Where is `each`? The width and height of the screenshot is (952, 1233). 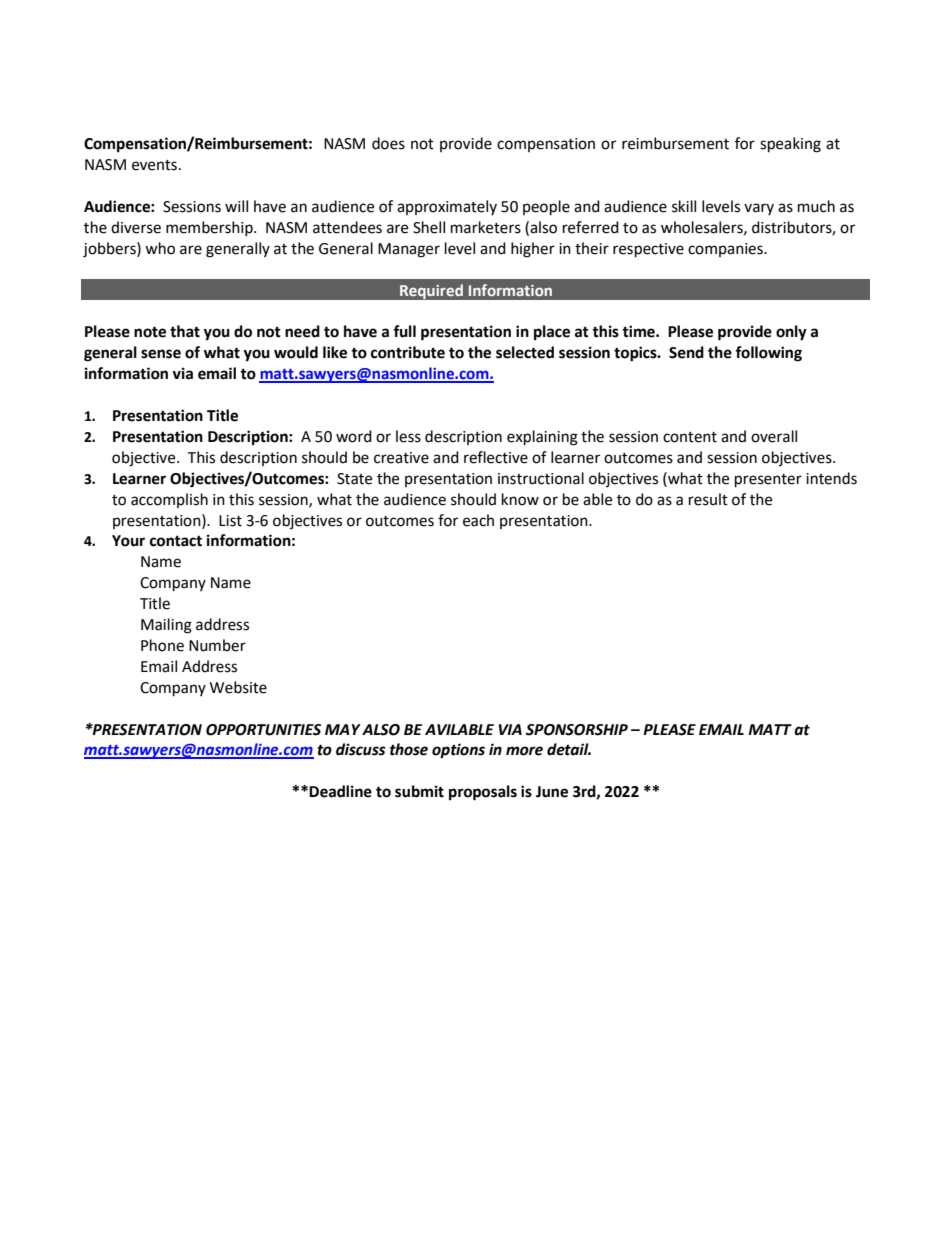 each is located at coordinates (478, 520).
